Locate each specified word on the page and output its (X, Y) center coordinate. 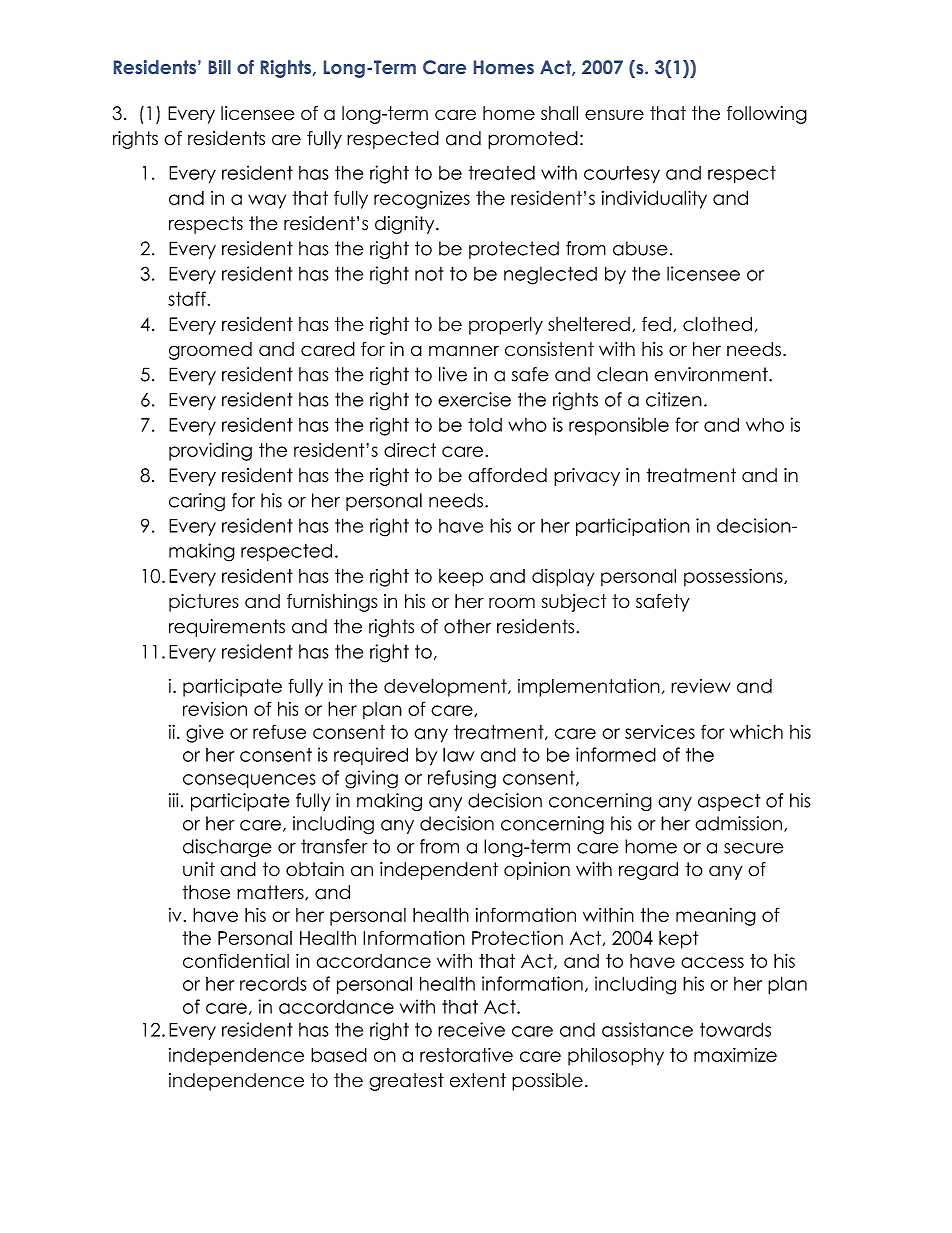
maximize (735, 1054)
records (273, 983)
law (458, 754)
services (660, 732)
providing (210, 451)
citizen (674, 399)
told (485, 425)
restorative (466, 1054)
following (767, 115)
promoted (533, 140)
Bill (220, 67)
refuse (279, 731)
